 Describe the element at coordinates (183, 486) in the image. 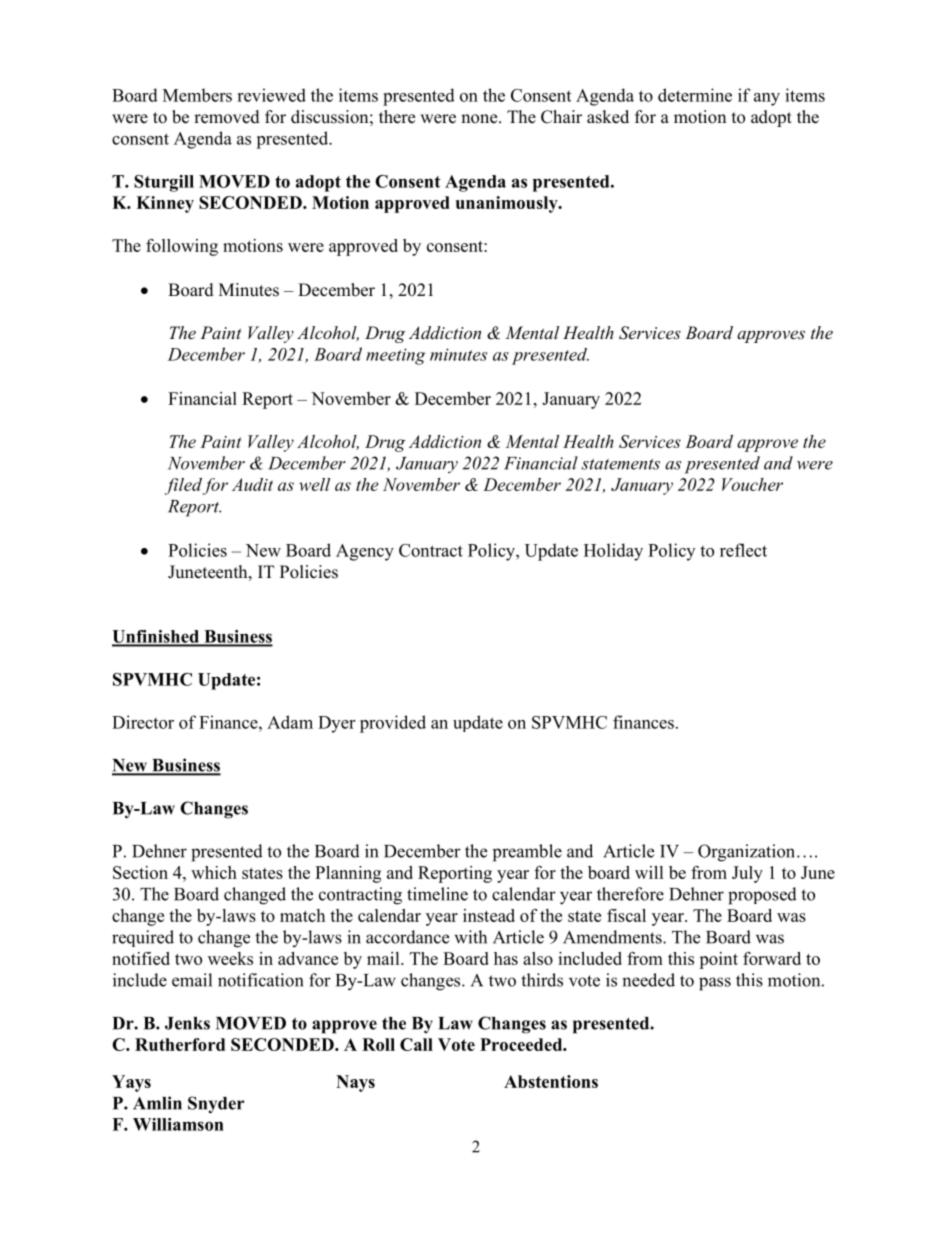

I see `filed` at that location.
